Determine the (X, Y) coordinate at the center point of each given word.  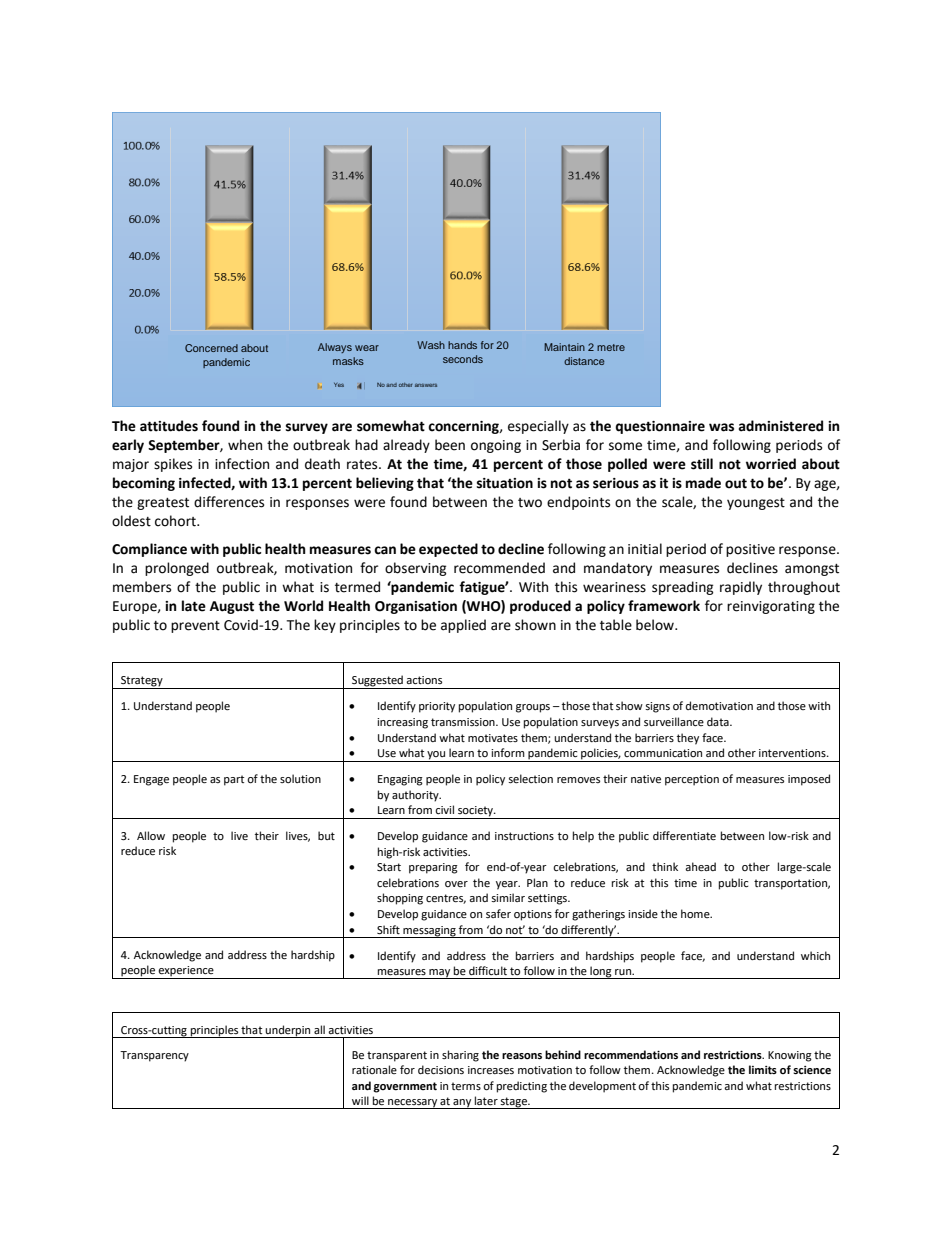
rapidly (741, 588)
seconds (463, 359)
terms (466, 1086)
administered (780, 426)
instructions (524, 836)
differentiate (684, 836)
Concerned (211, 348)
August (232, 607)
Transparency (154, 1056)
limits (763, 1070)
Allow (151, 835)
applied (463, 626)
